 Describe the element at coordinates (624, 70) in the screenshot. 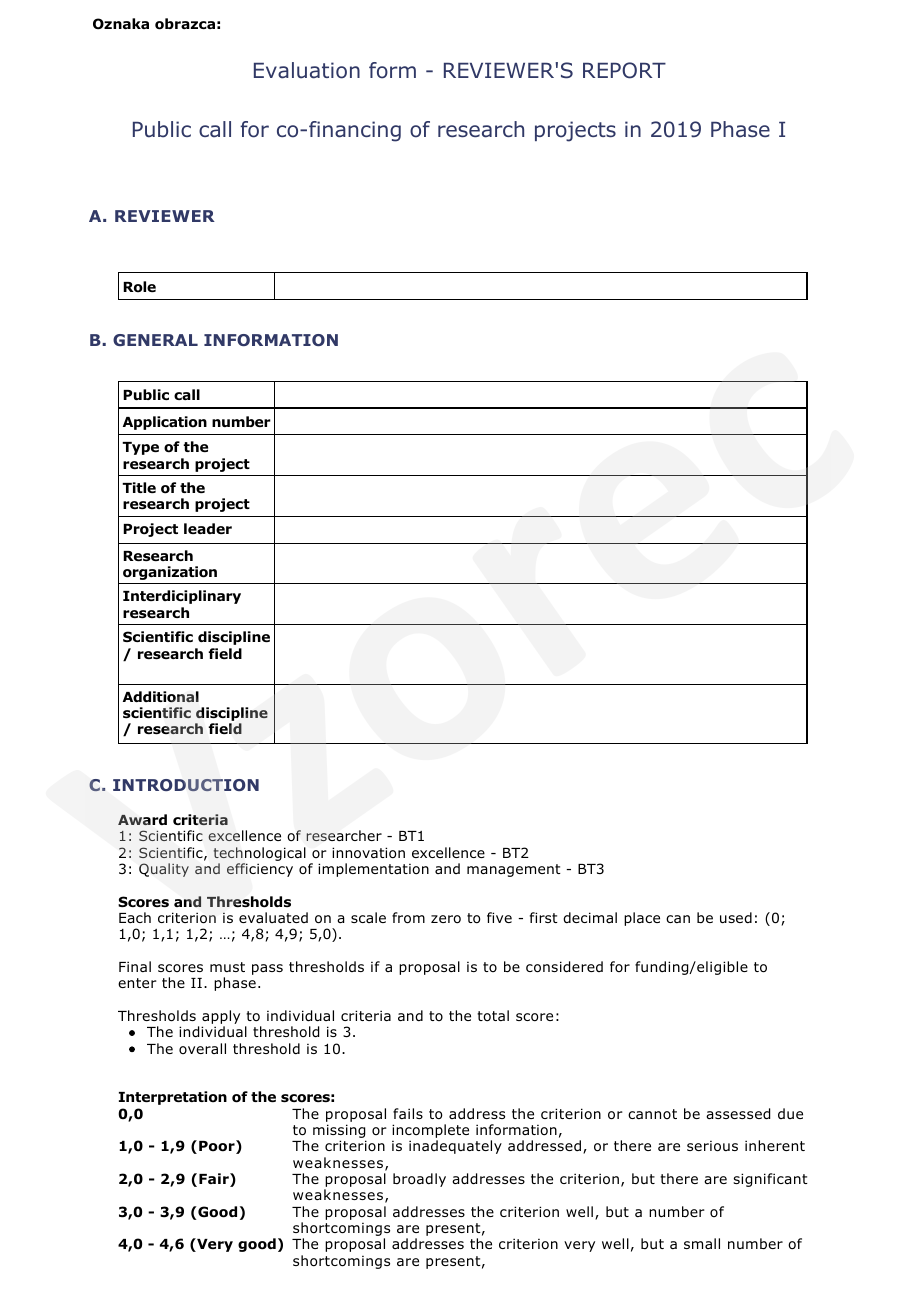

I see `REPORT` at that location.
